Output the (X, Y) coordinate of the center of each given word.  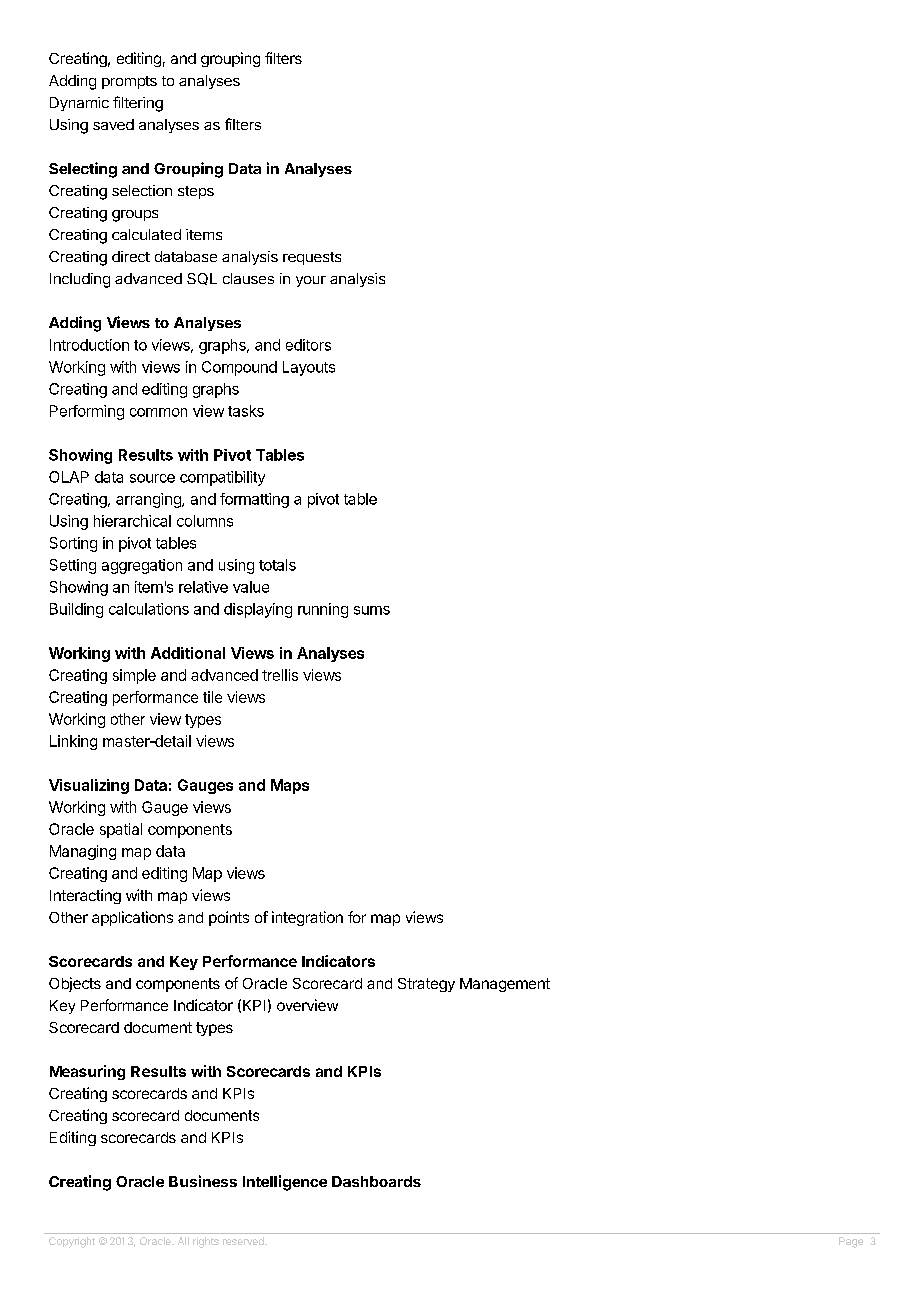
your (311, 281)
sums (372, 610)
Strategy (426, 985)
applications (132, 918)
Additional (188, 653)
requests (312, 258)
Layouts (309, 368)
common (158, 412)
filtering (138, 104)
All (183, 1241)
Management (505, 985)
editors (308, 345)
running (323, 610)
